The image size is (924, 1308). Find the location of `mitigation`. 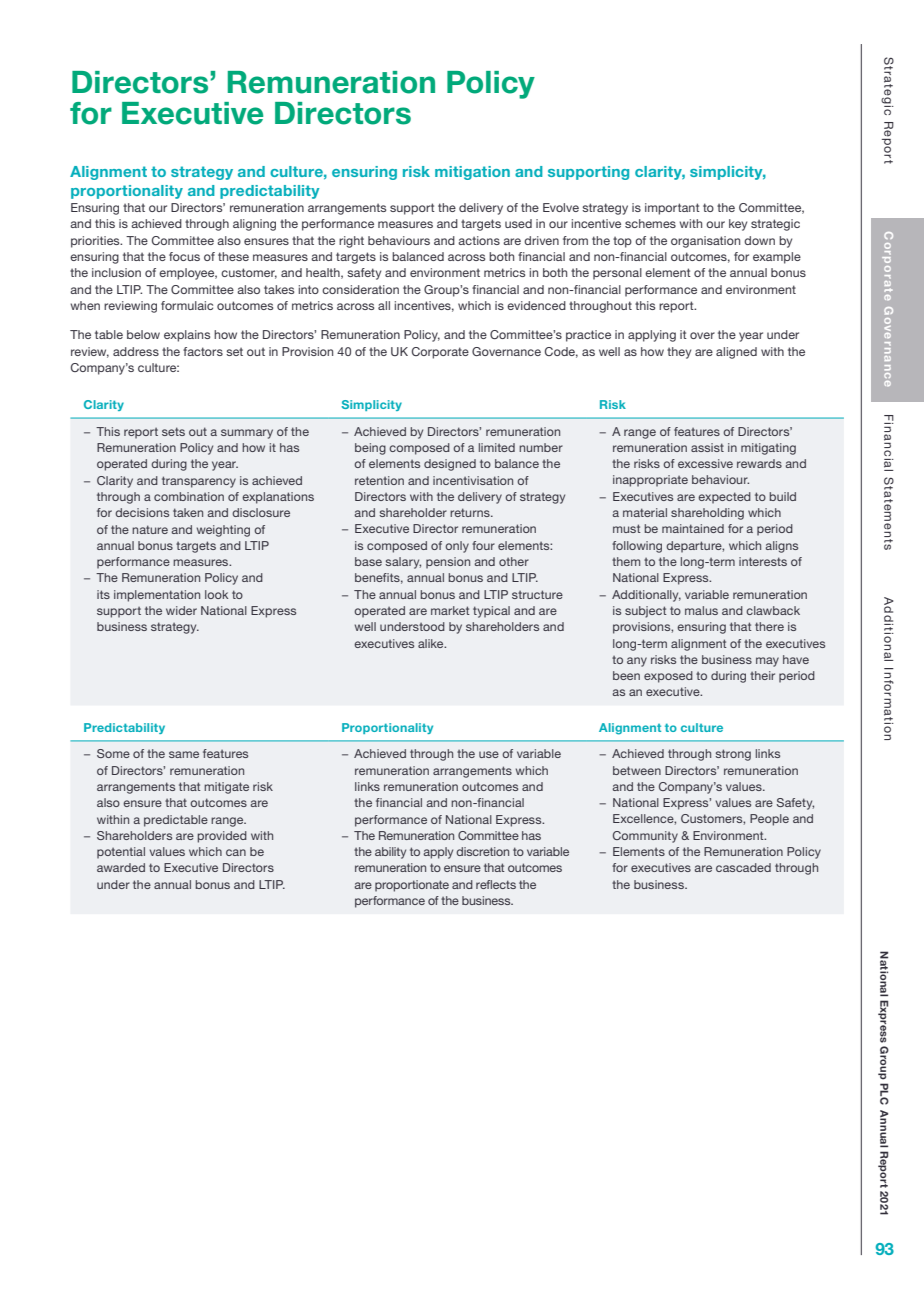

mitigation is located at coordinates (472, 173).
